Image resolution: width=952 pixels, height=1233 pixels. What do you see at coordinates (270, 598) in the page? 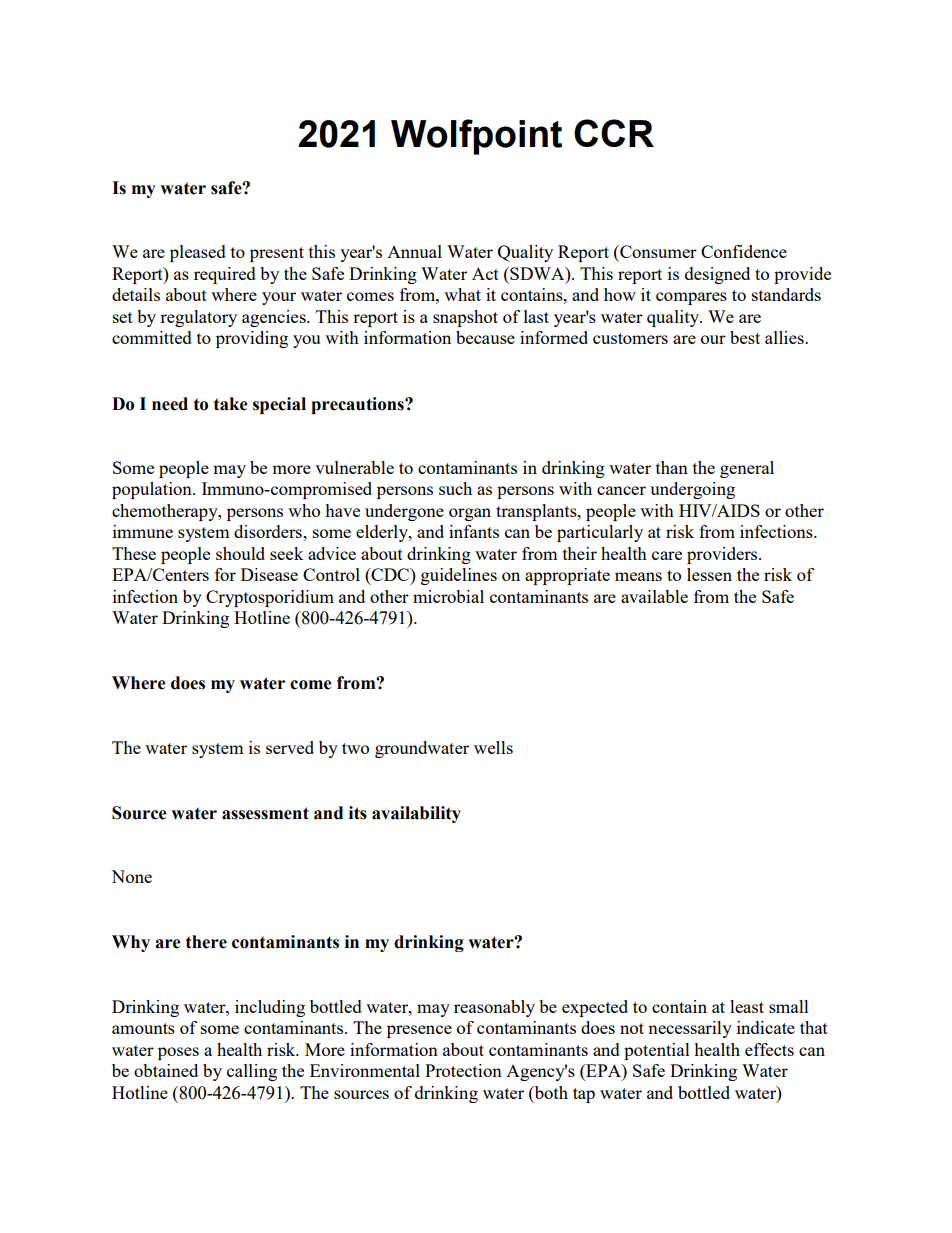
I see `Cryptosporidium` at bounding box center [270, 598].
